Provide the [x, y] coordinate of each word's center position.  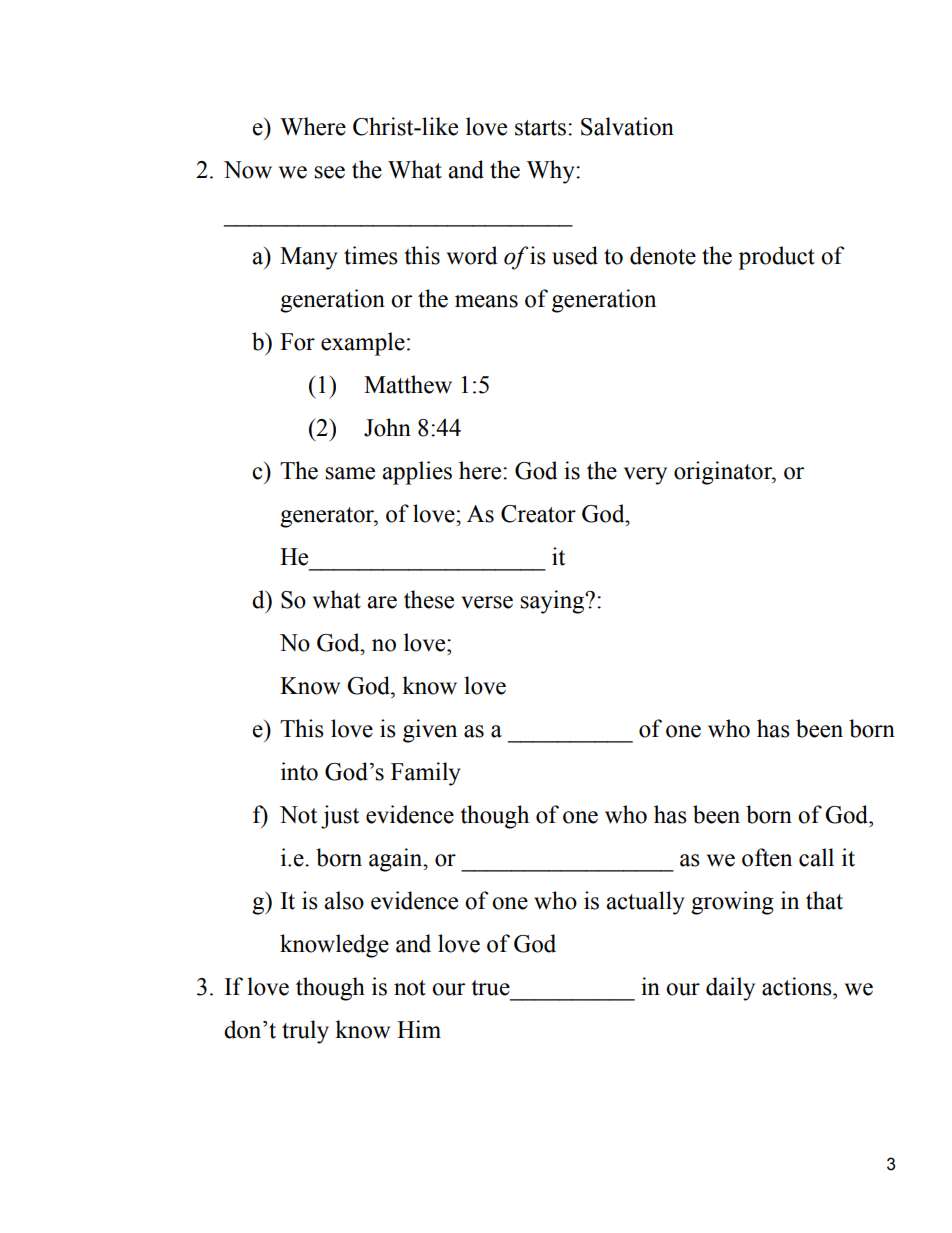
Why [552, 172]
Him [419, 1029]
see [329, 172]
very [645, 476]
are [382, 602]
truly [305, 1032]
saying [553, 602]
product [776, 258]
